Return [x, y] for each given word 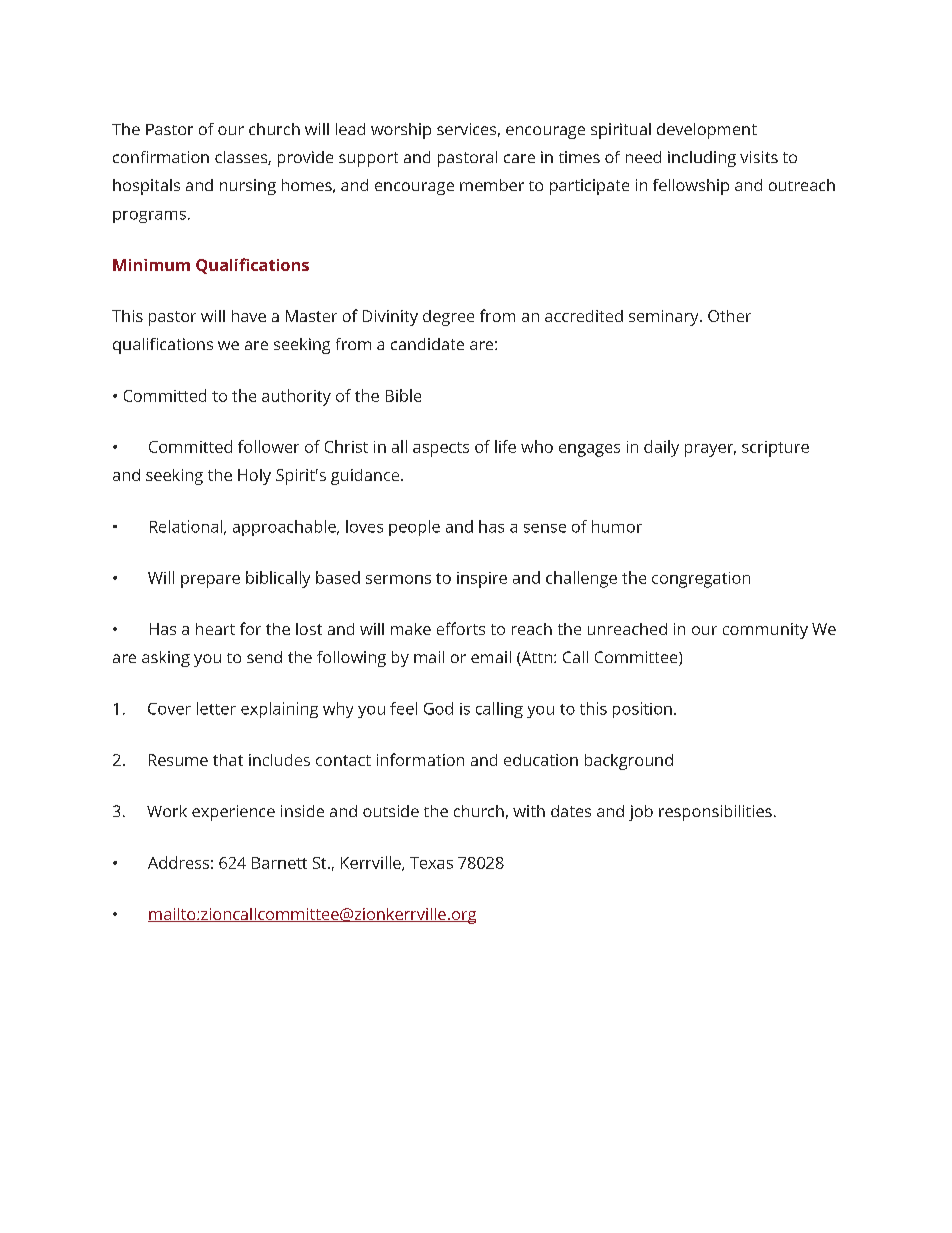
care [519, 158]
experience [233, 813]
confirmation [161, 157]
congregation [701, 580]
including [702, 159]
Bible [403, 395]
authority [296, 397]
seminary [665, 318]
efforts [461, 628]
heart [215, 629]
